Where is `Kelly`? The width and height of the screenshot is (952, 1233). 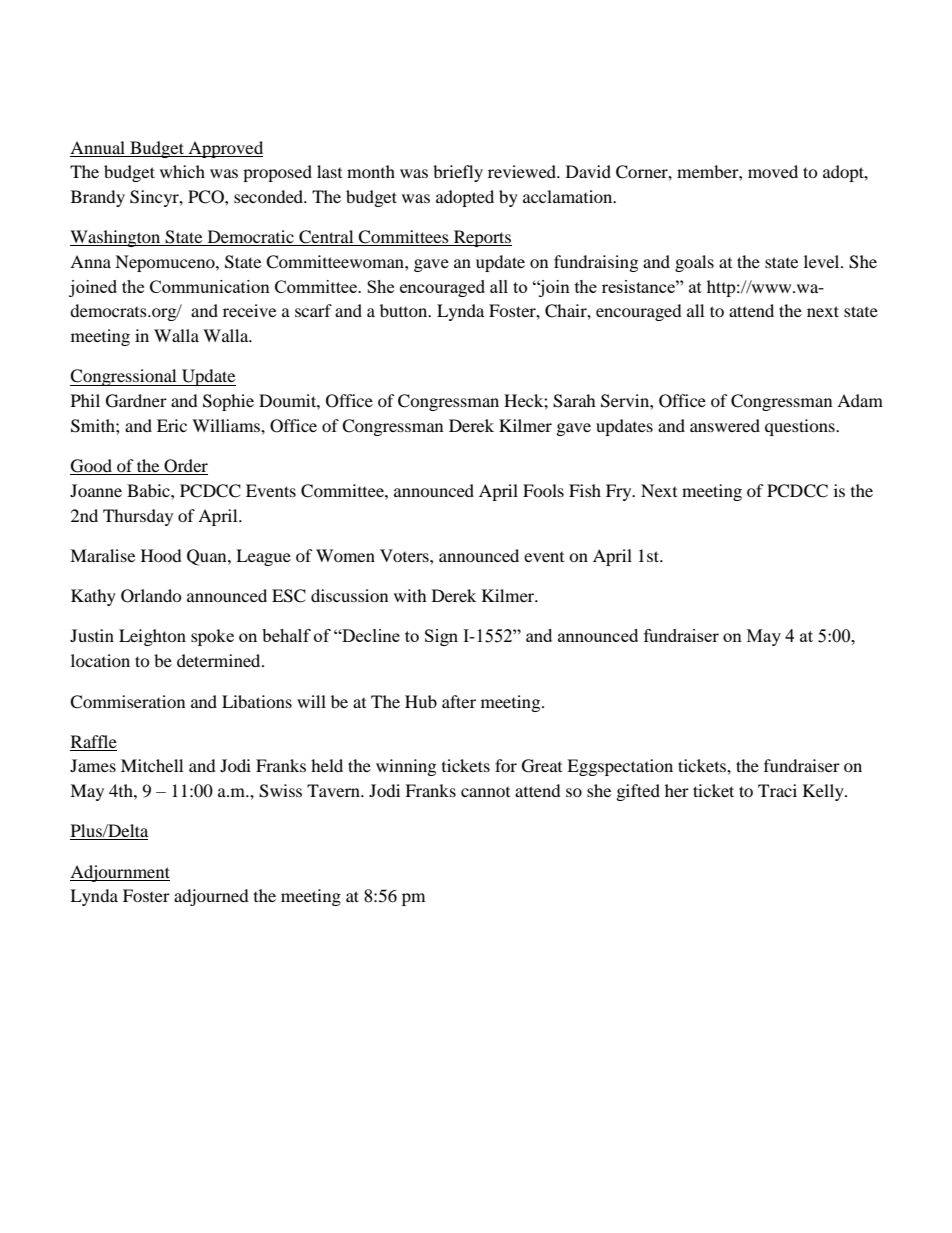
Kelly is located at coordinates (824, 792).
